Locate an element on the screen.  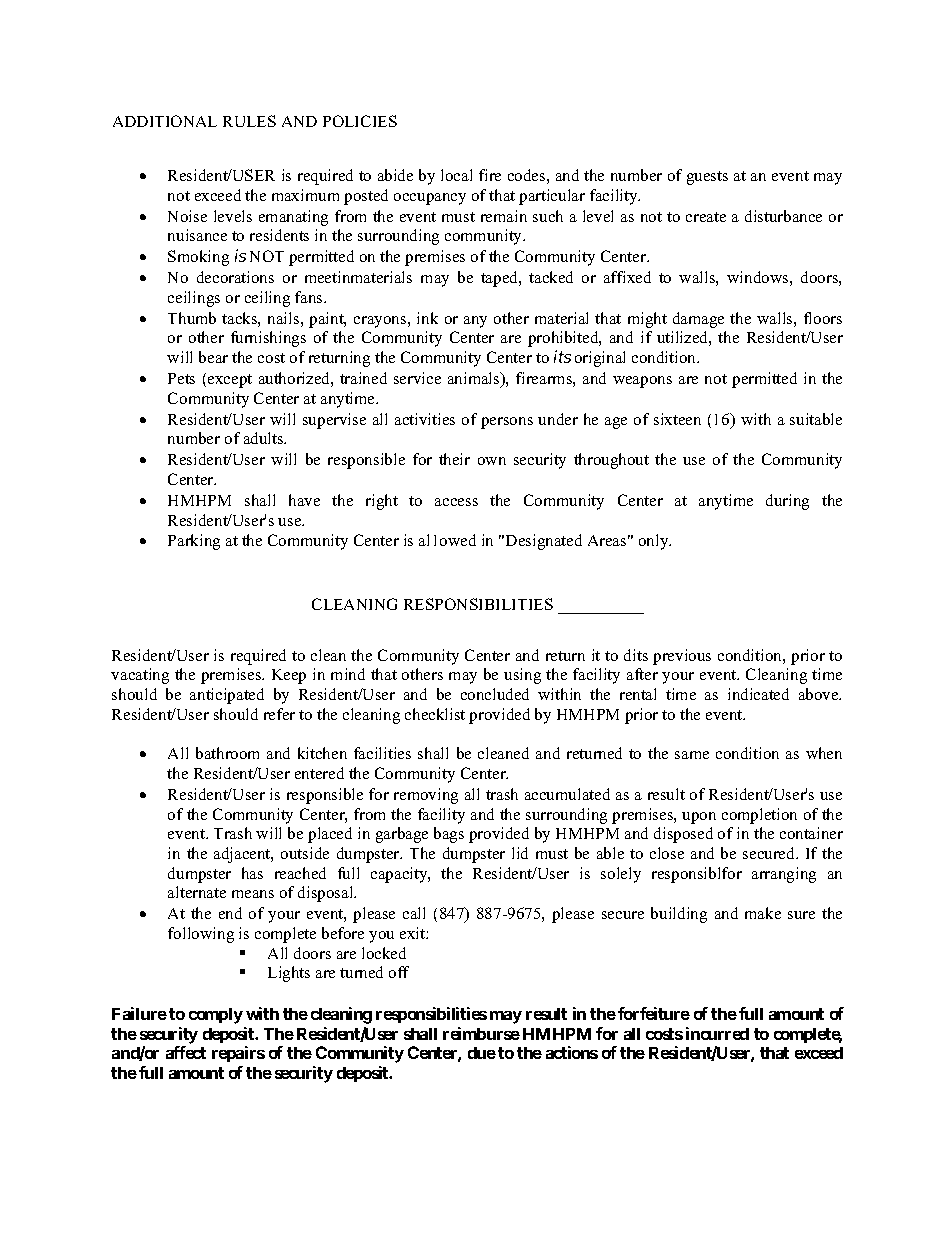
bathroom is located at coordinates (227, 753).
